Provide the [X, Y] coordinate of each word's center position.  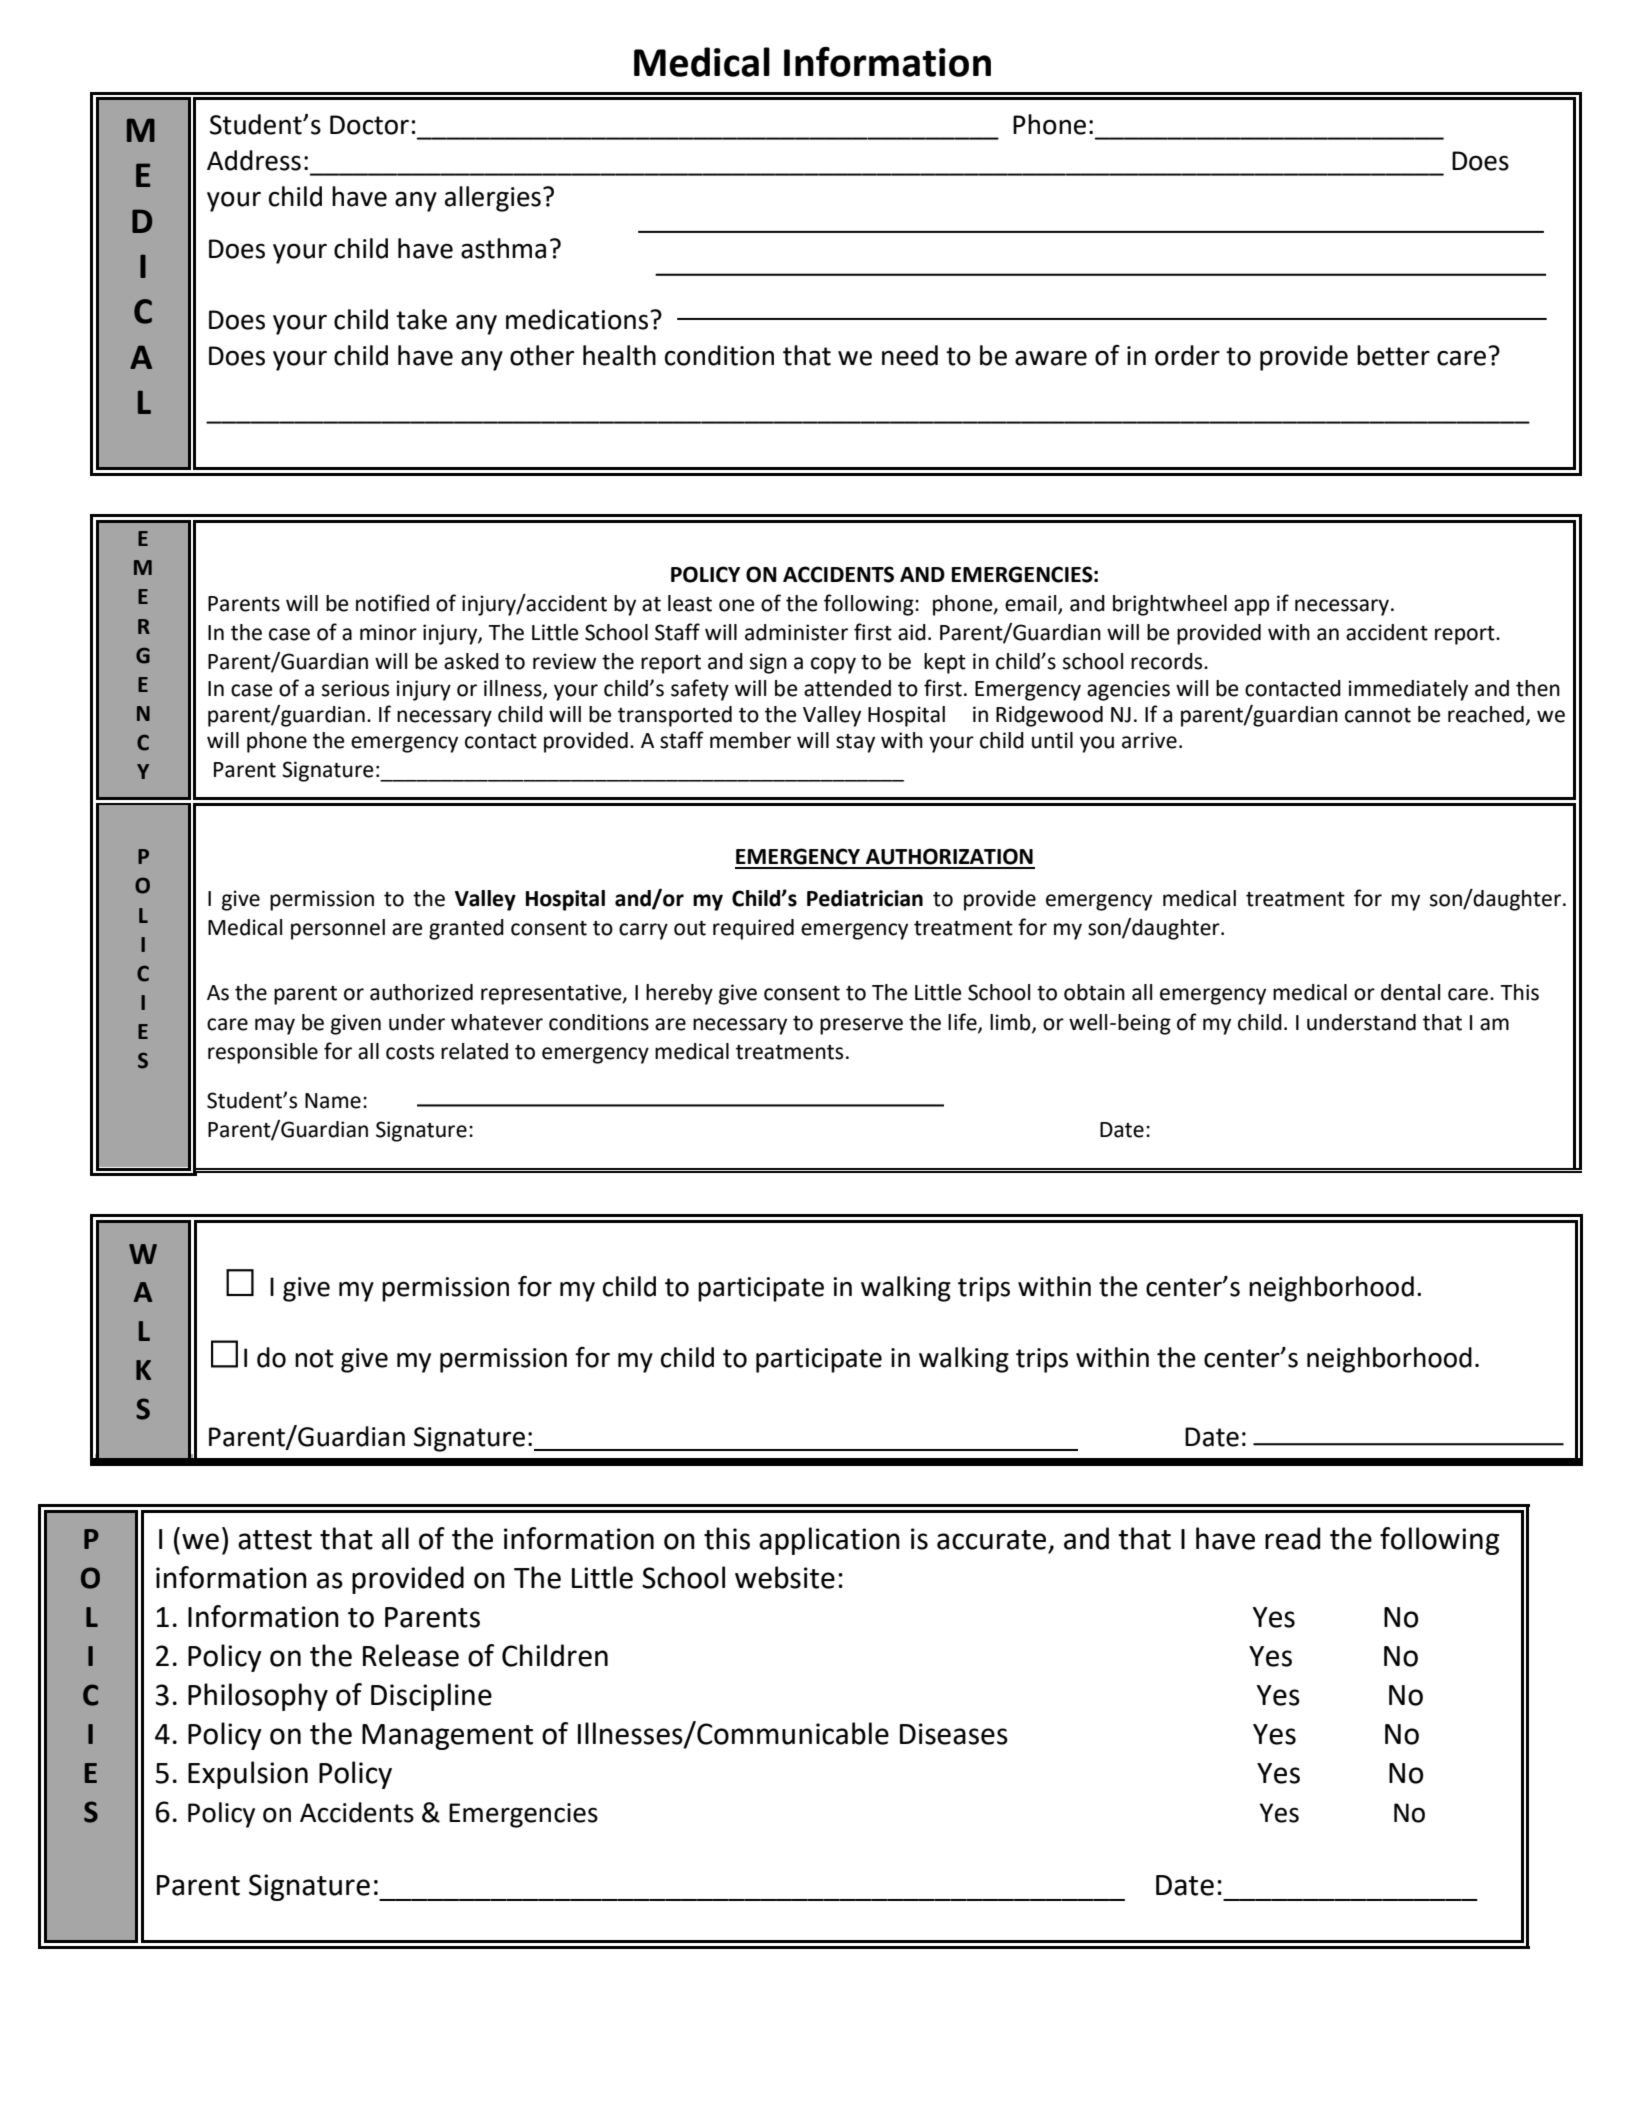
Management [447, 1737]
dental [1410, 992]
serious [355, 688]
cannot [1378, 715]
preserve [861, 1026]
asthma [503, 248]
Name [333, 1101]
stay [855, 743]
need [910, 355]
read [1292, 1538]
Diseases [954, 1734]
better [1393, 355]
